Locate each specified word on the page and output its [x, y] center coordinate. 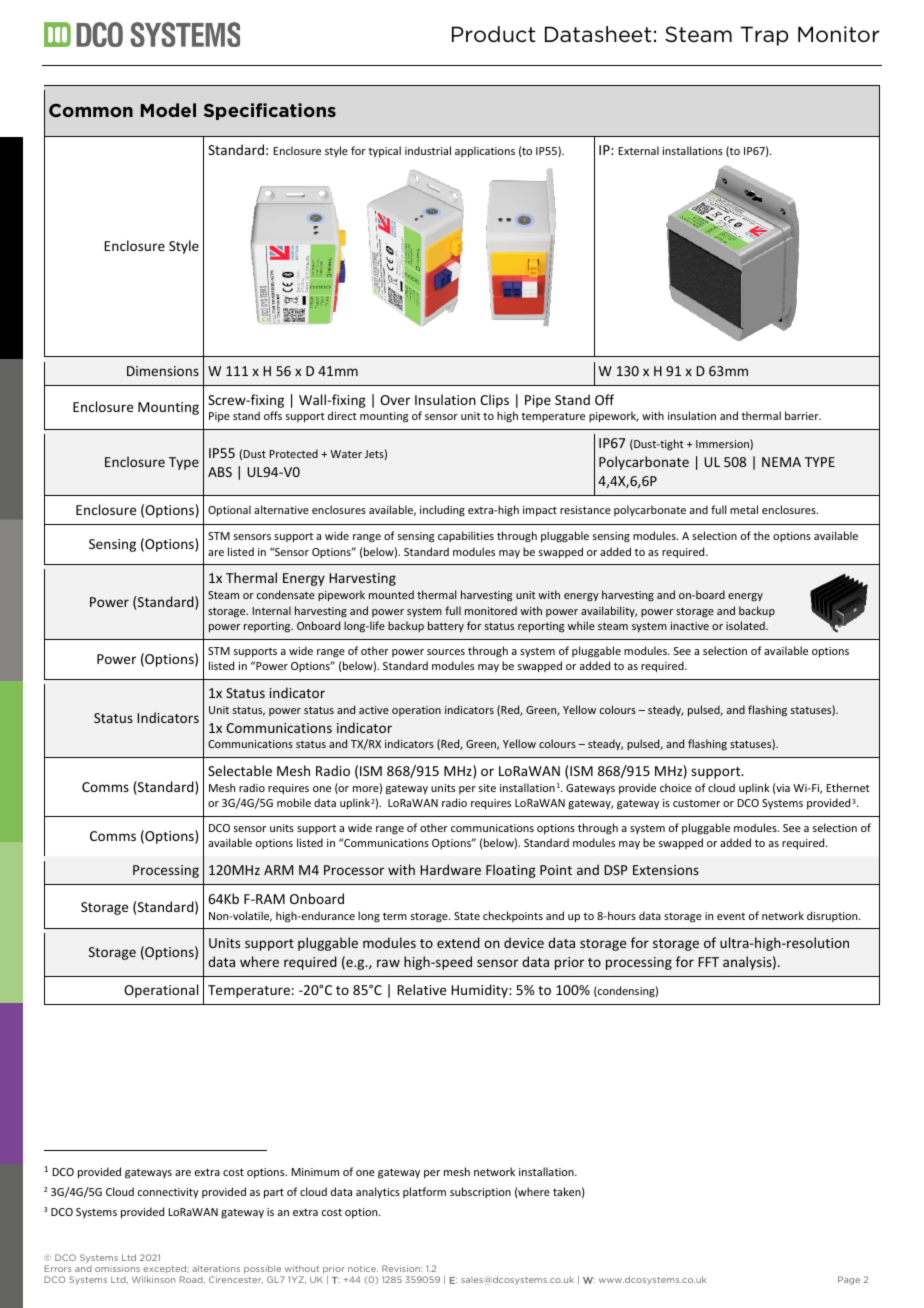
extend [458, 942]
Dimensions [163, 371]
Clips [494, 401]
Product [494, 34]
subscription [480, 1192]
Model [168, 110]
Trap [765, 36]
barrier [803, 415]
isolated [746, 625]
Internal [272, 610]
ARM [278, 870]
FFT [708, 962]
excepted [165, 1271]
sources [446, 652]
